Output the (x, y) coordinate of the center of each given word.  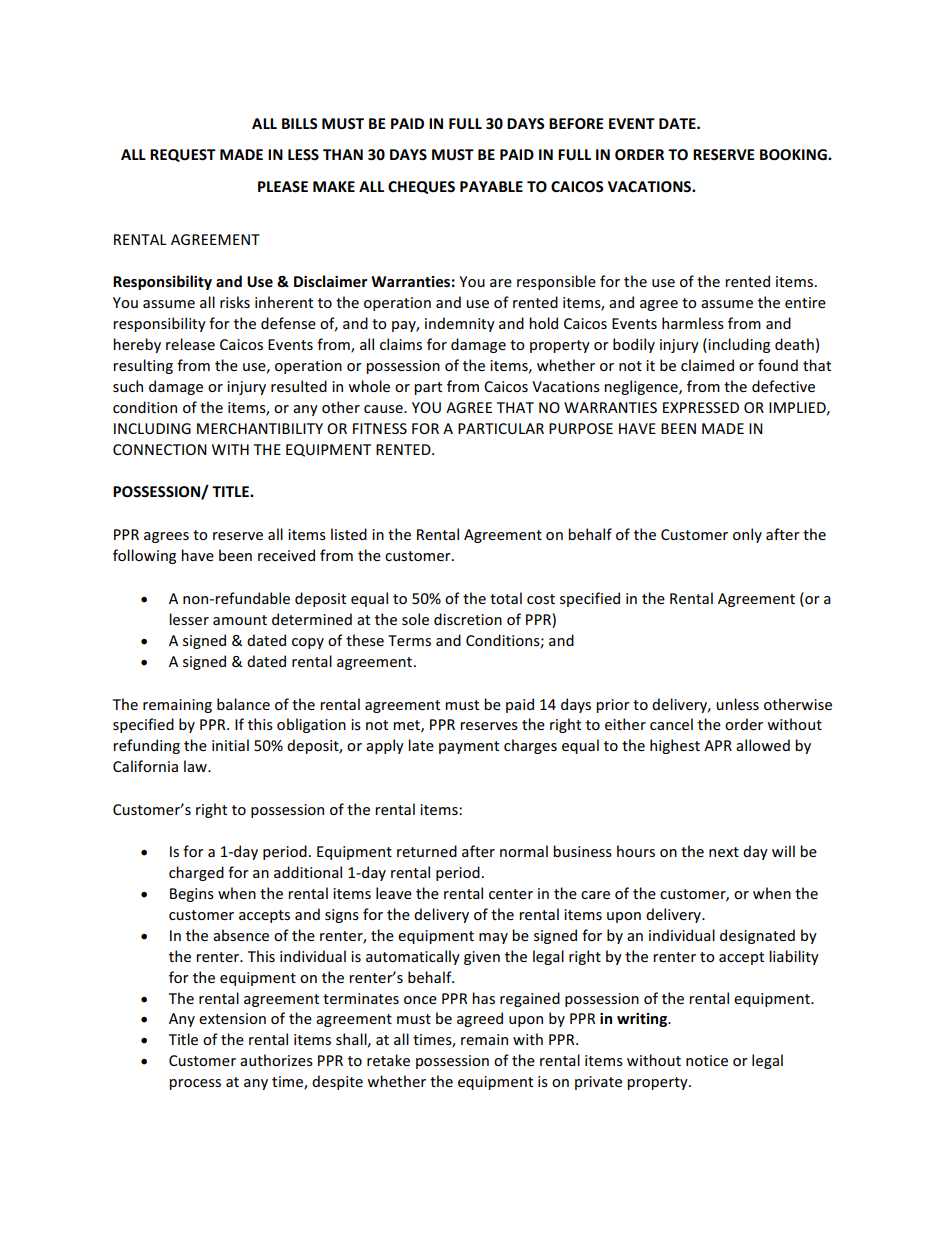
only (747, 535)
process (195, 1084)
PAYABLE (491, 186)
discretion (468, 619)
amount (240, 620)
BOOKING (794, 154)
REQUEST (183, 155)
